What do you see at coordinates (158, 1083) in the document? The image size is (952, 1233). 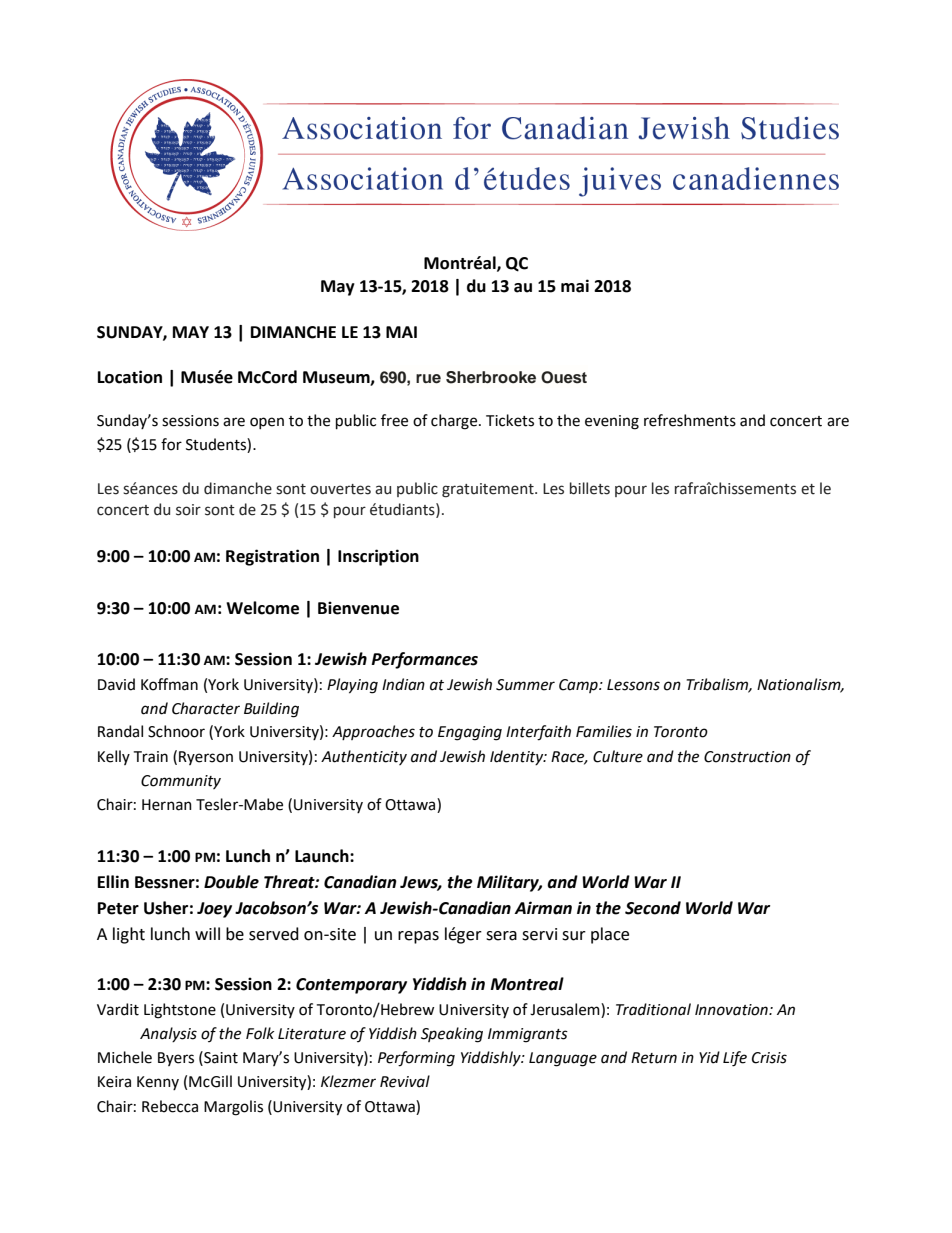 I see `Kenny` at bounding box center [158, 1083].
